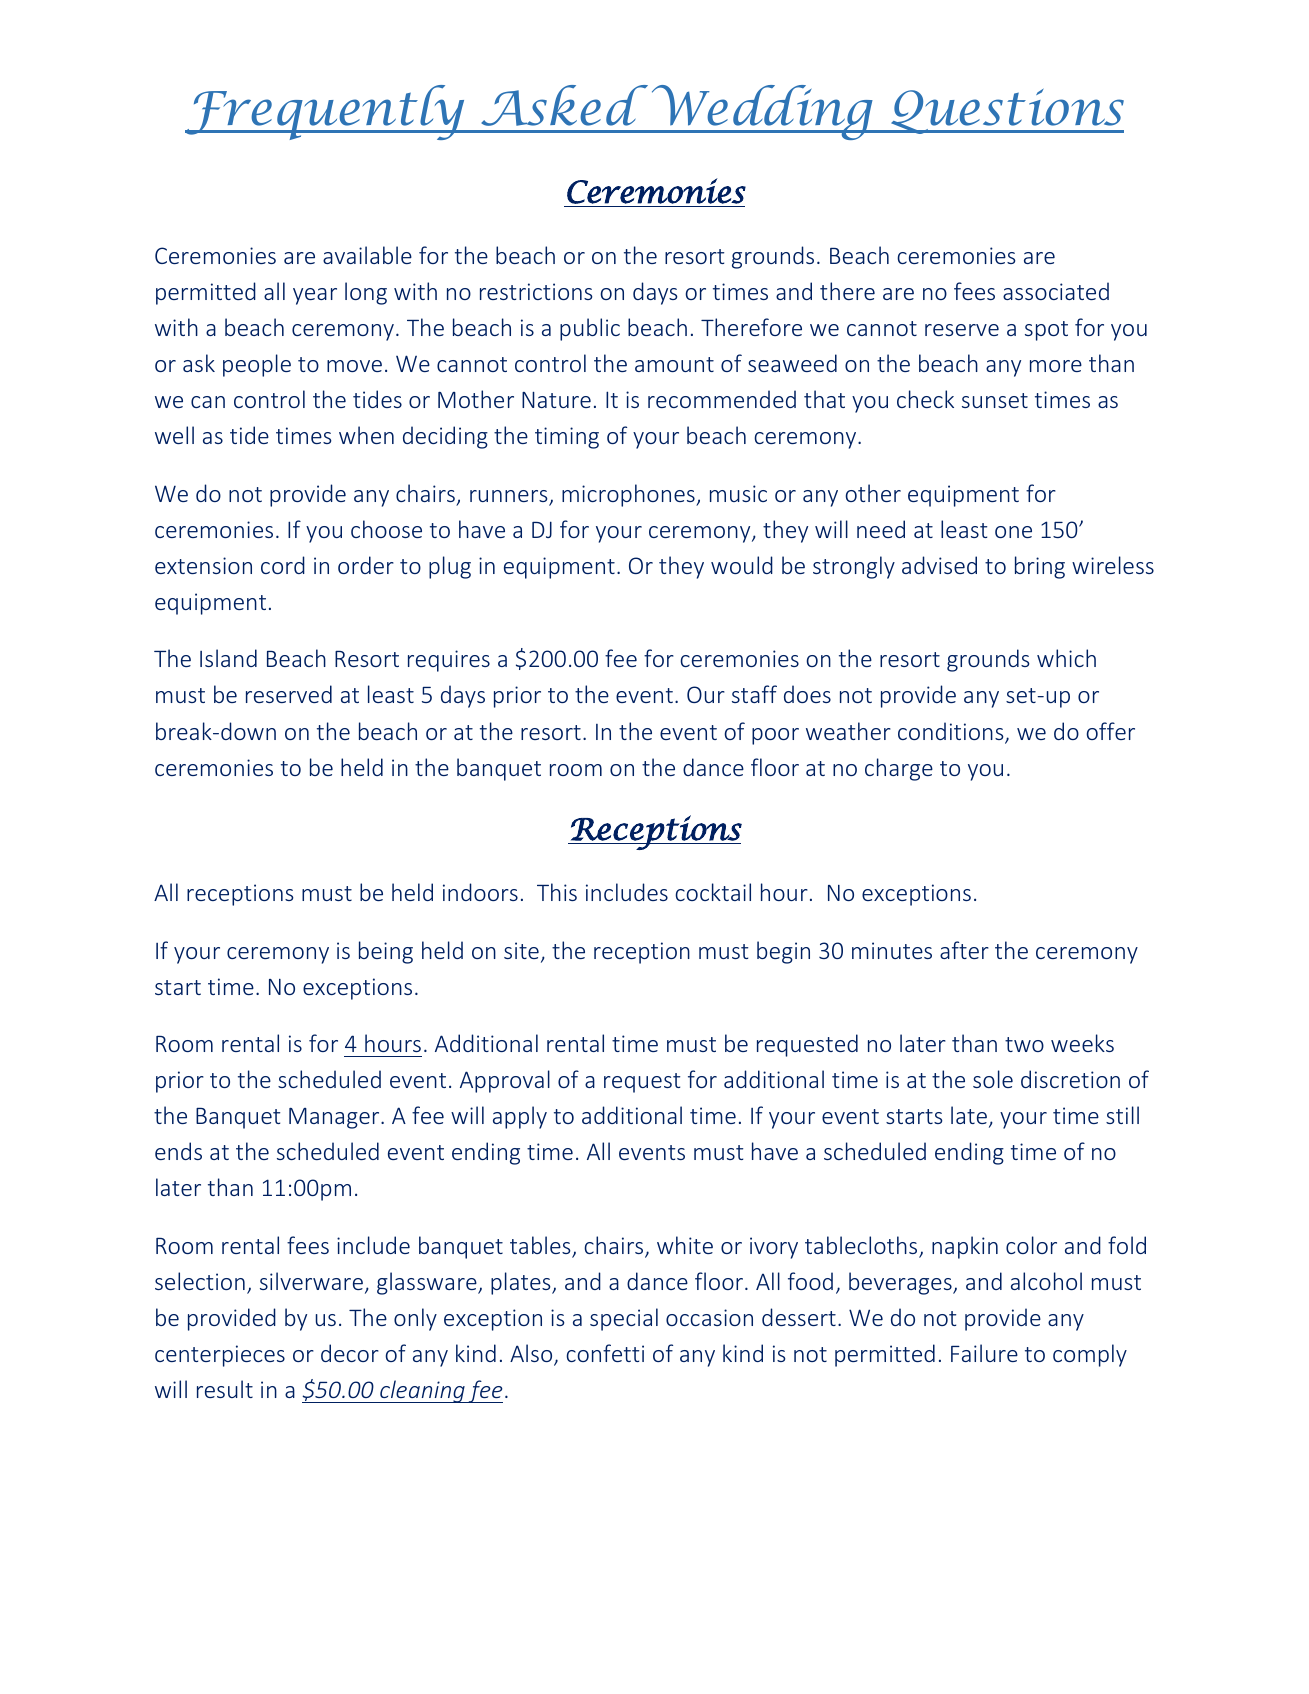 This screenshot has width=1309, height=1694. What do you see at coordinates (713, 892) in the screenshot?
I see `cocktail` at bounding box center [713, 892].
